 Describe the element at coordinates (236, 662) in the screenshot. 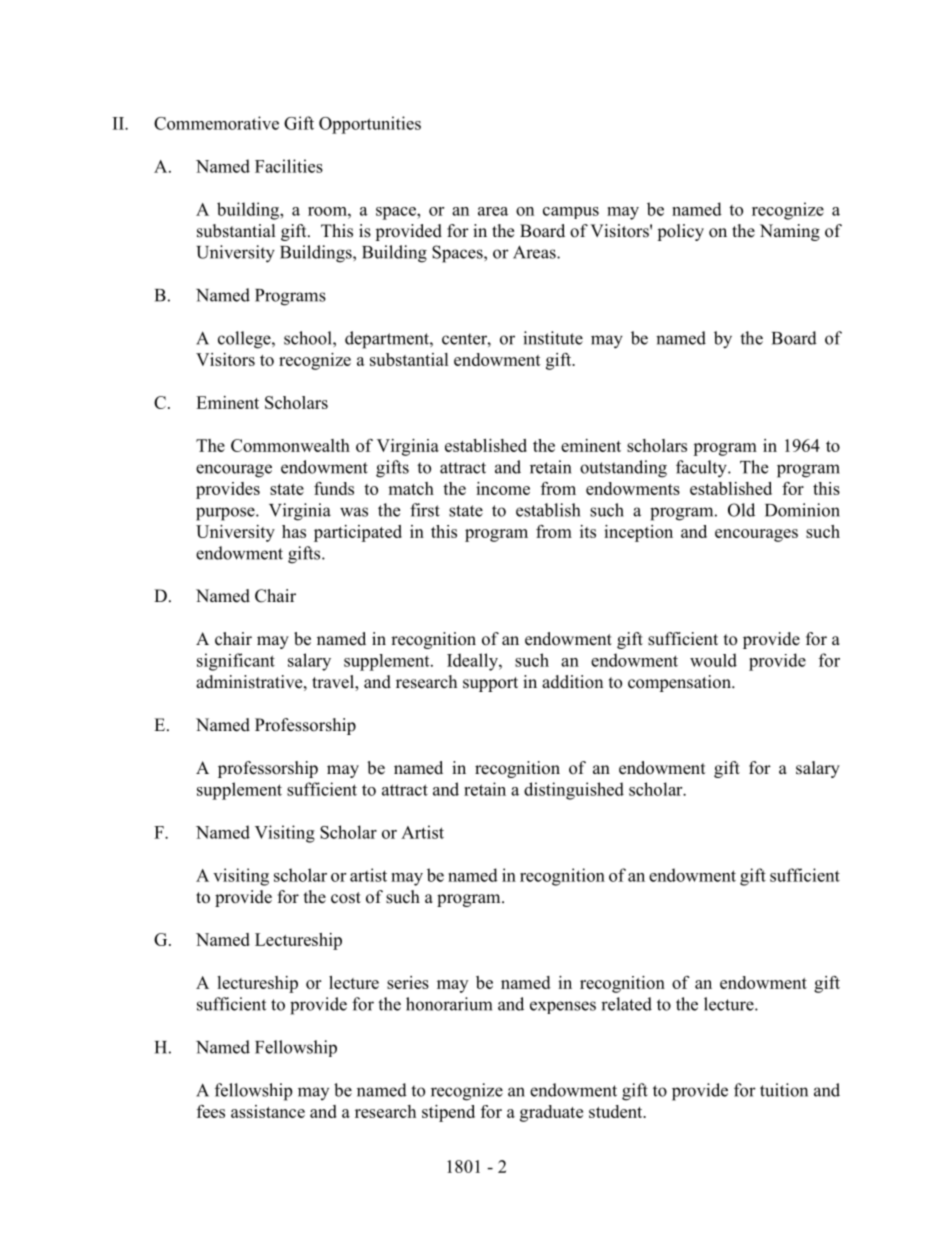

I see `significant` at that location.
